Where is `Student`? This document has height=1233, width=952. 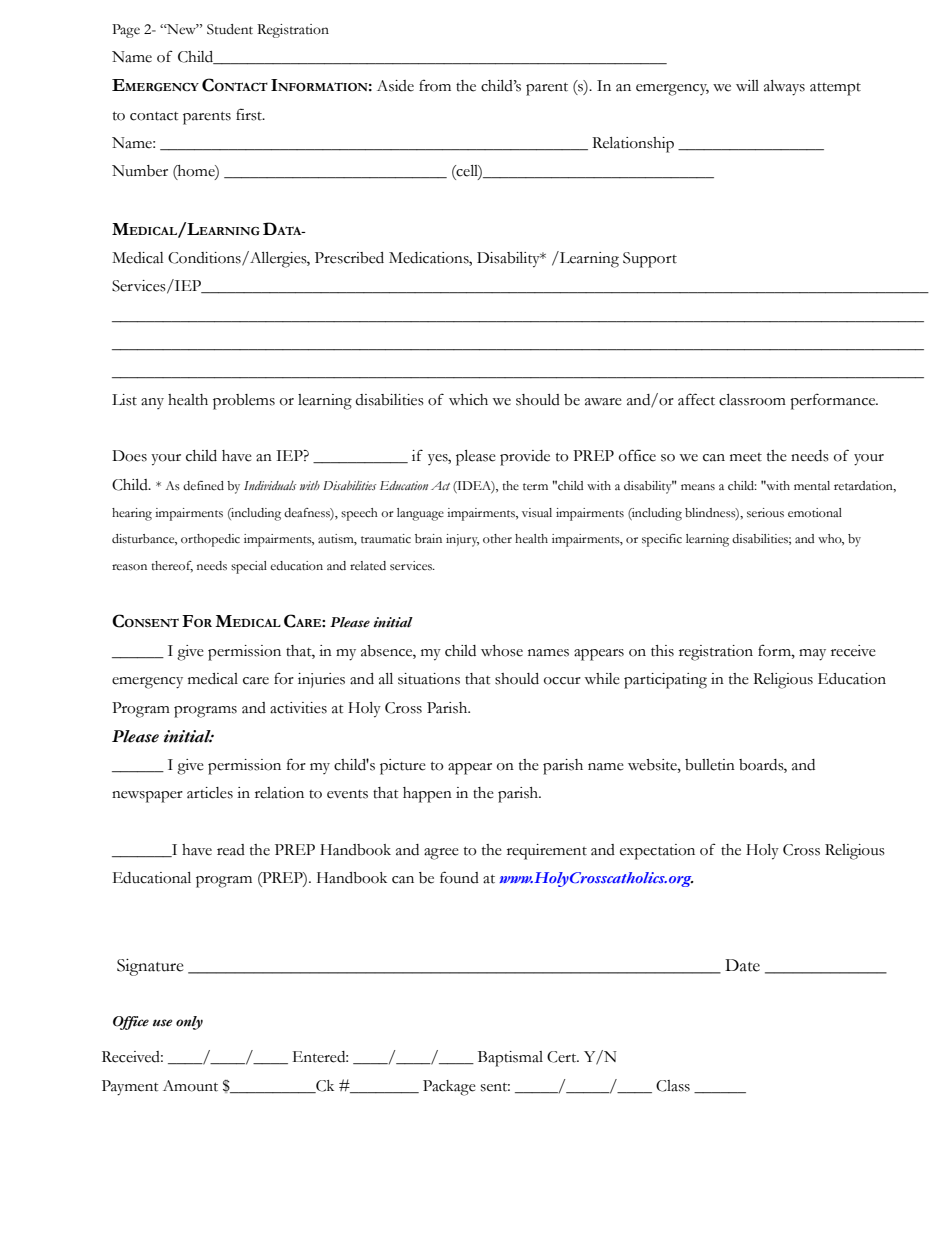
Student is located at coordinates (230, 29).
